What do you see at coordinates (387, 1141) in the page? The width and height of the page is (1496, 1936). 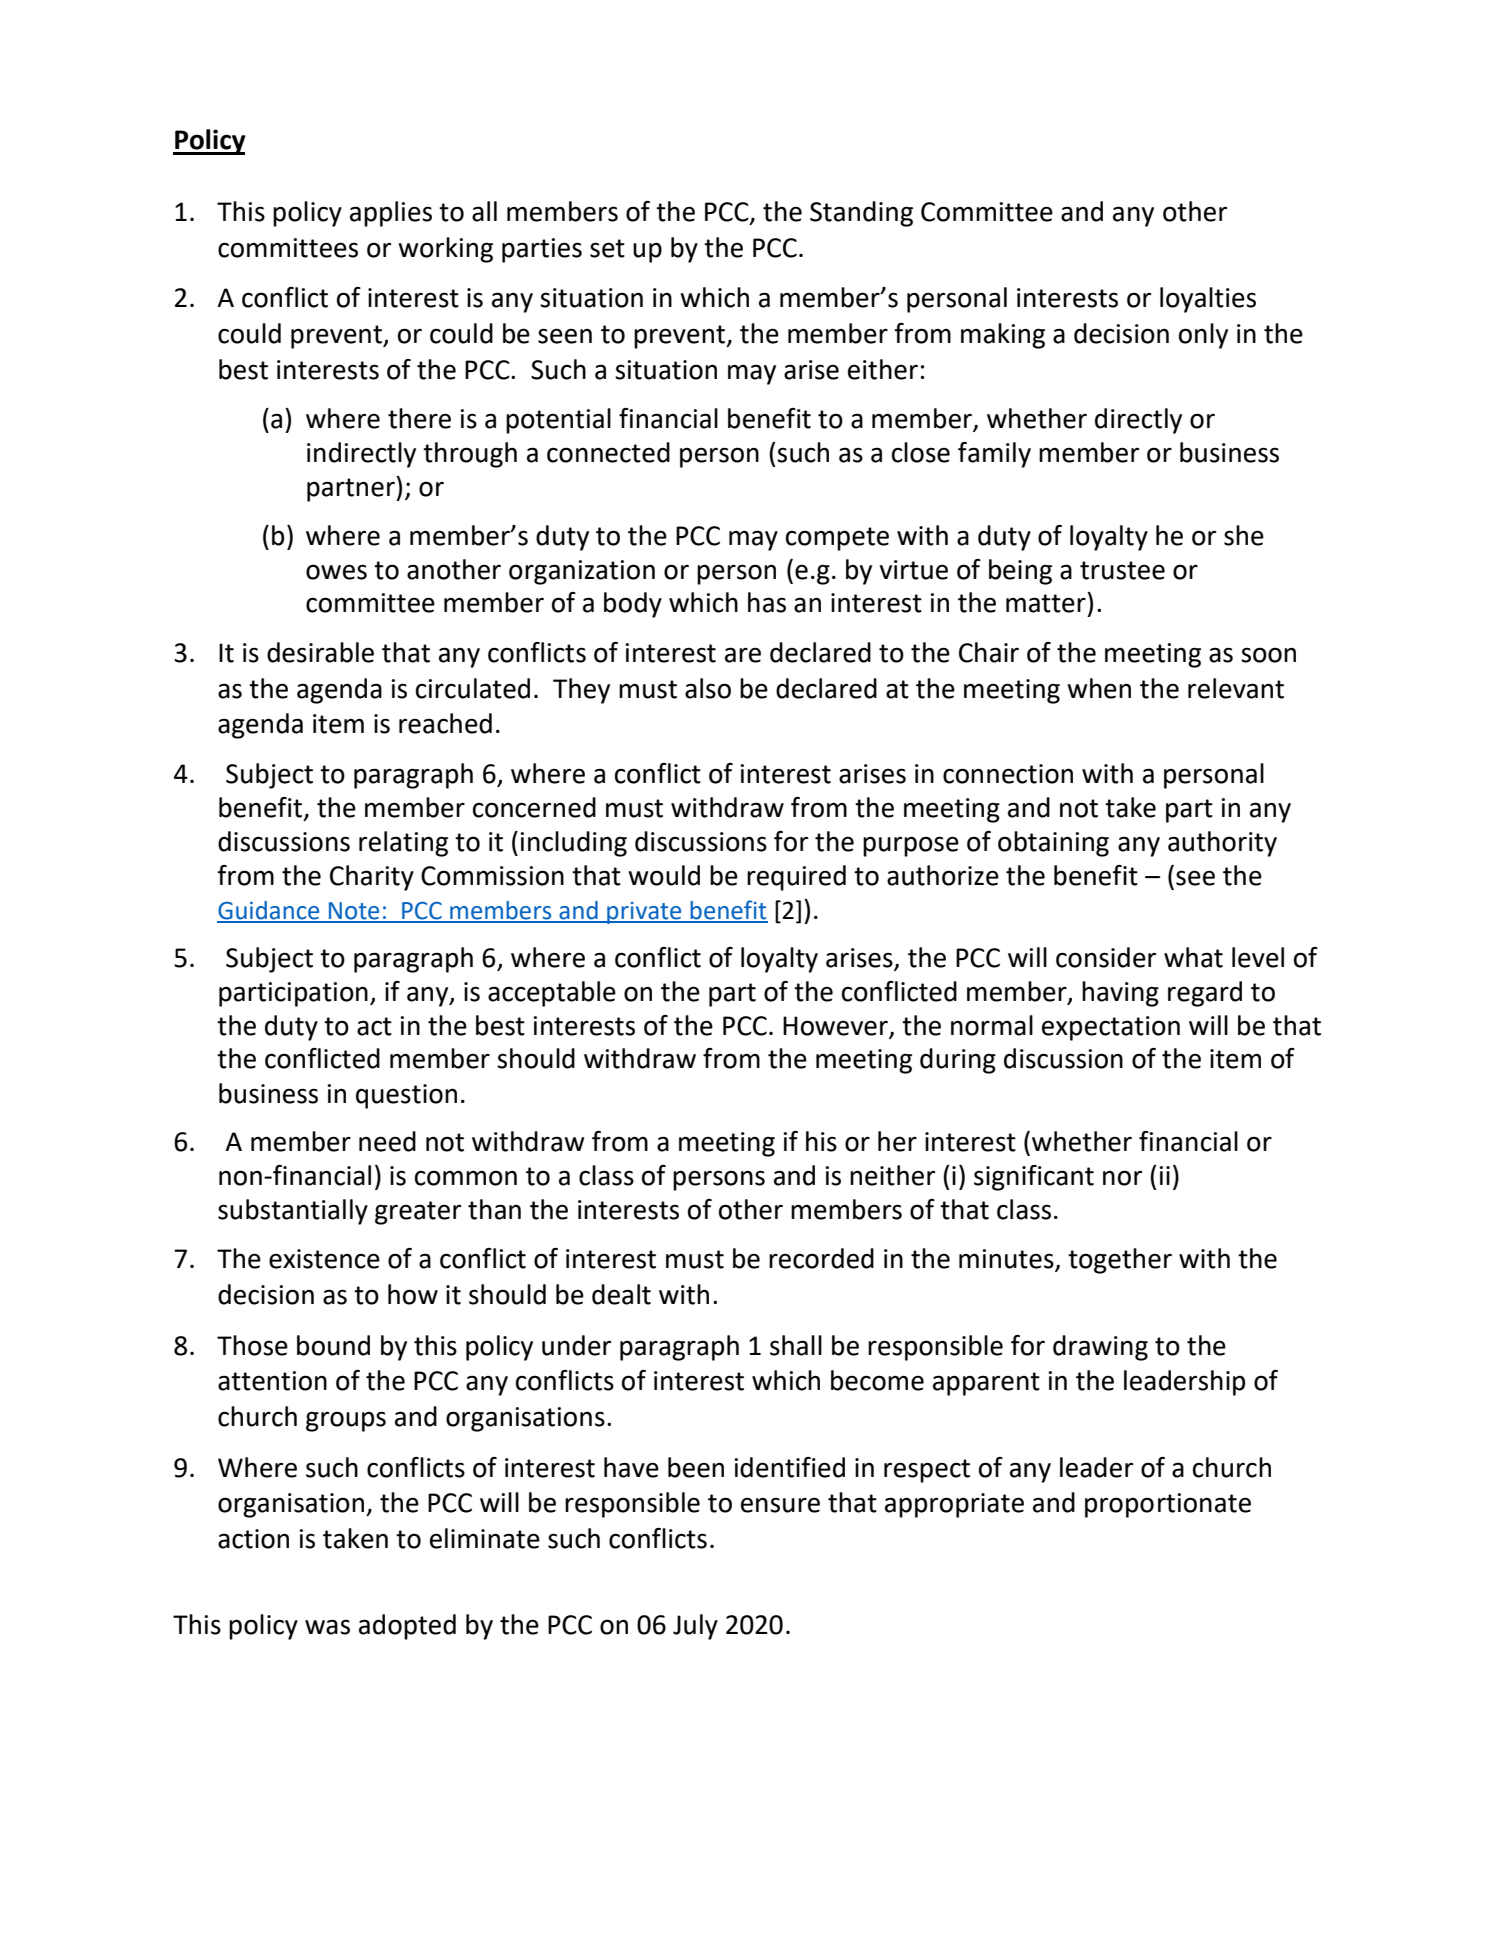 I see `need` at bounding box center [387, 1141].
